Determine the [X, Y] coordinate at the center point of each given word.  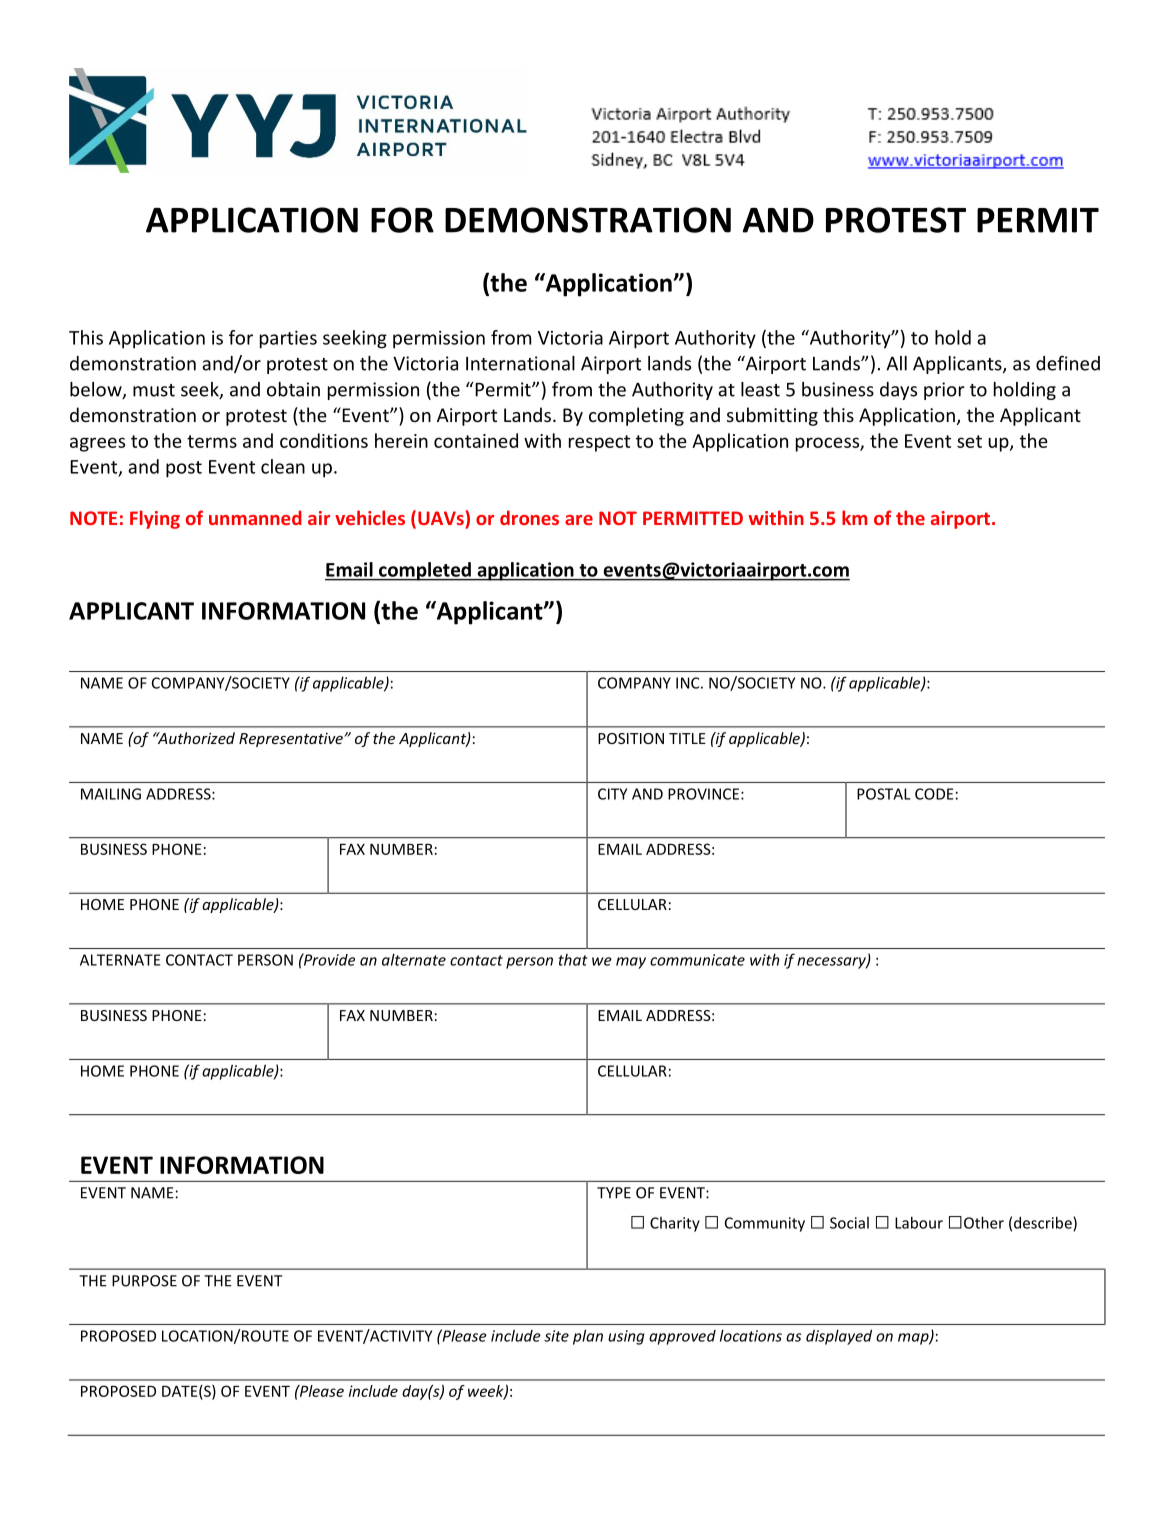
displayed [839, 1337]
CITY [612, 794]
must [154, 390]
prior [944, 391]
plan [588, 1337]
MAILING [111, 794]
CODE [934, 794]
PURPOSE [144, 1281]
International [520, 363]
